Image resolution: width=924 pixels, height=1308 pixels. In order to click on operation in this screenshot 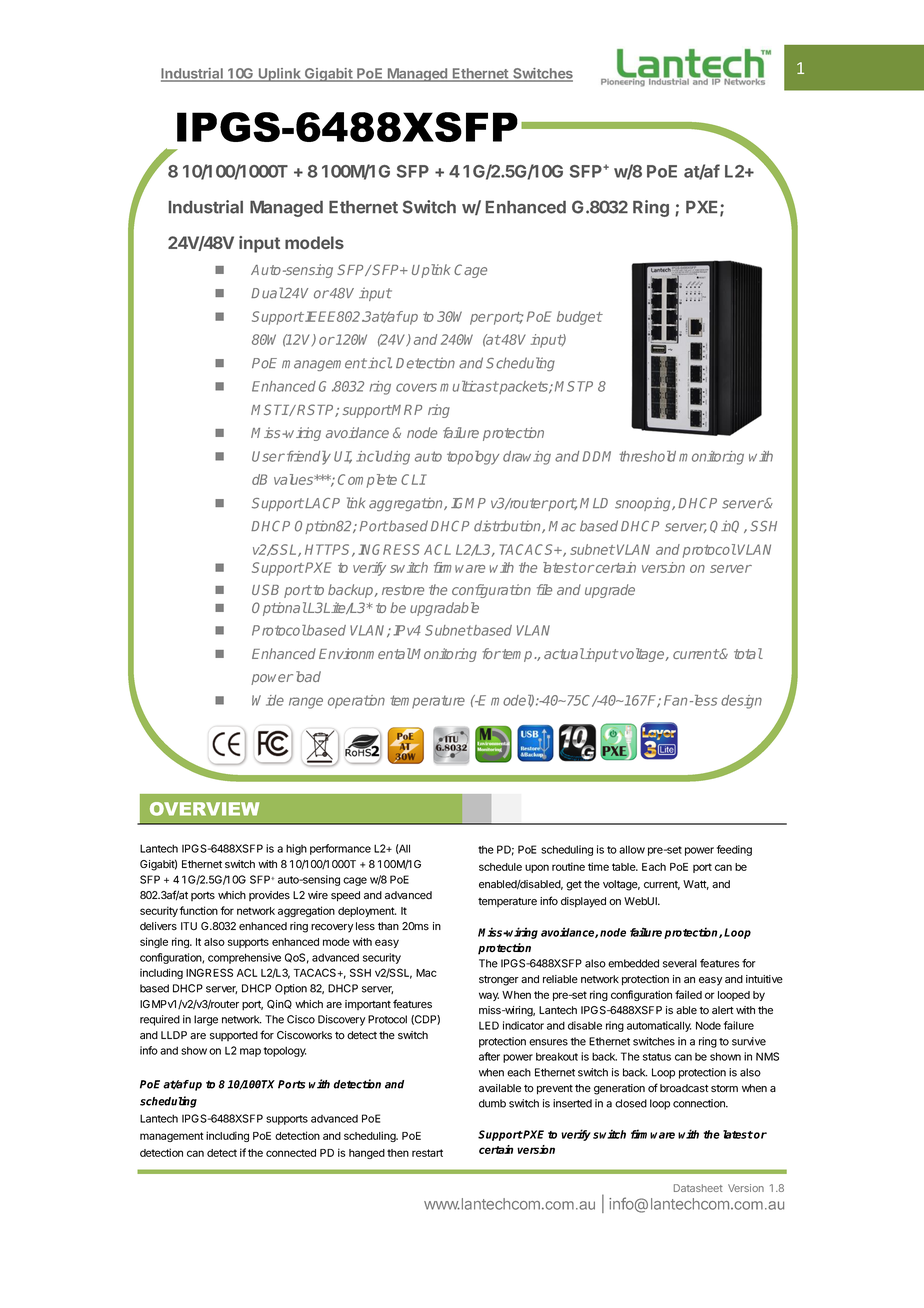, I will do `click(356, 702)`.
